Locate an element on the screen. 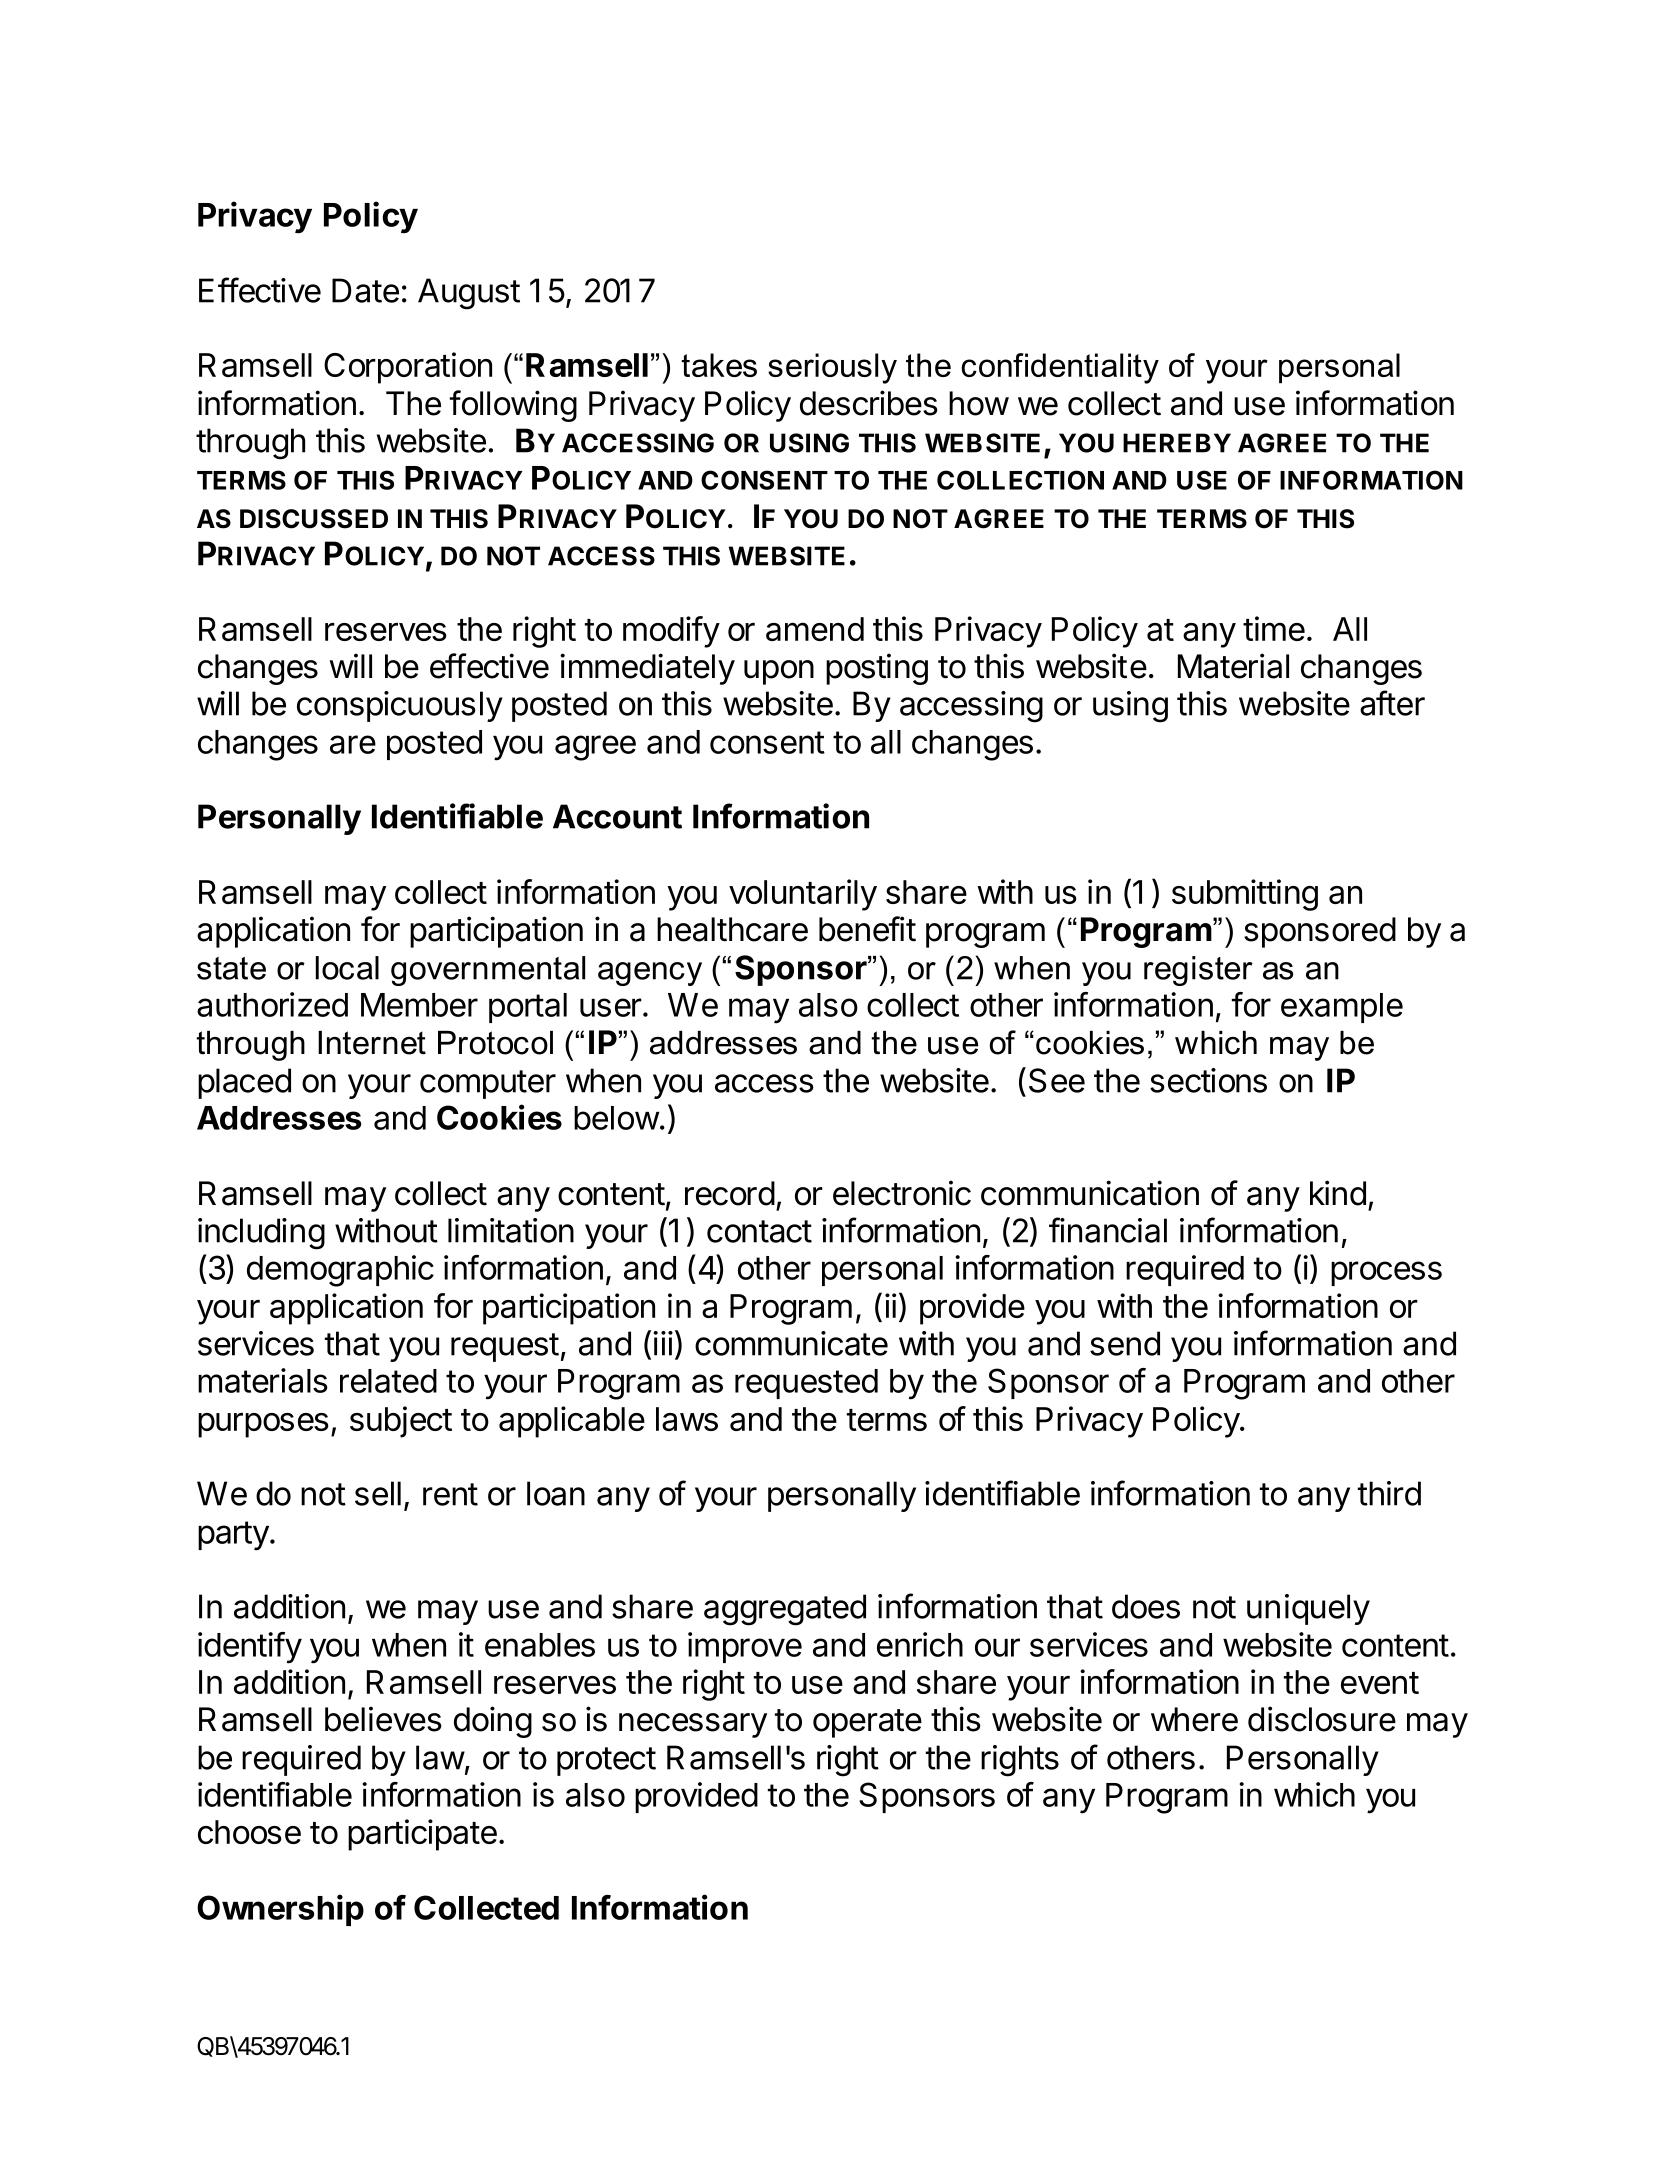  voluntarily is located at coordinates (803, 895).
